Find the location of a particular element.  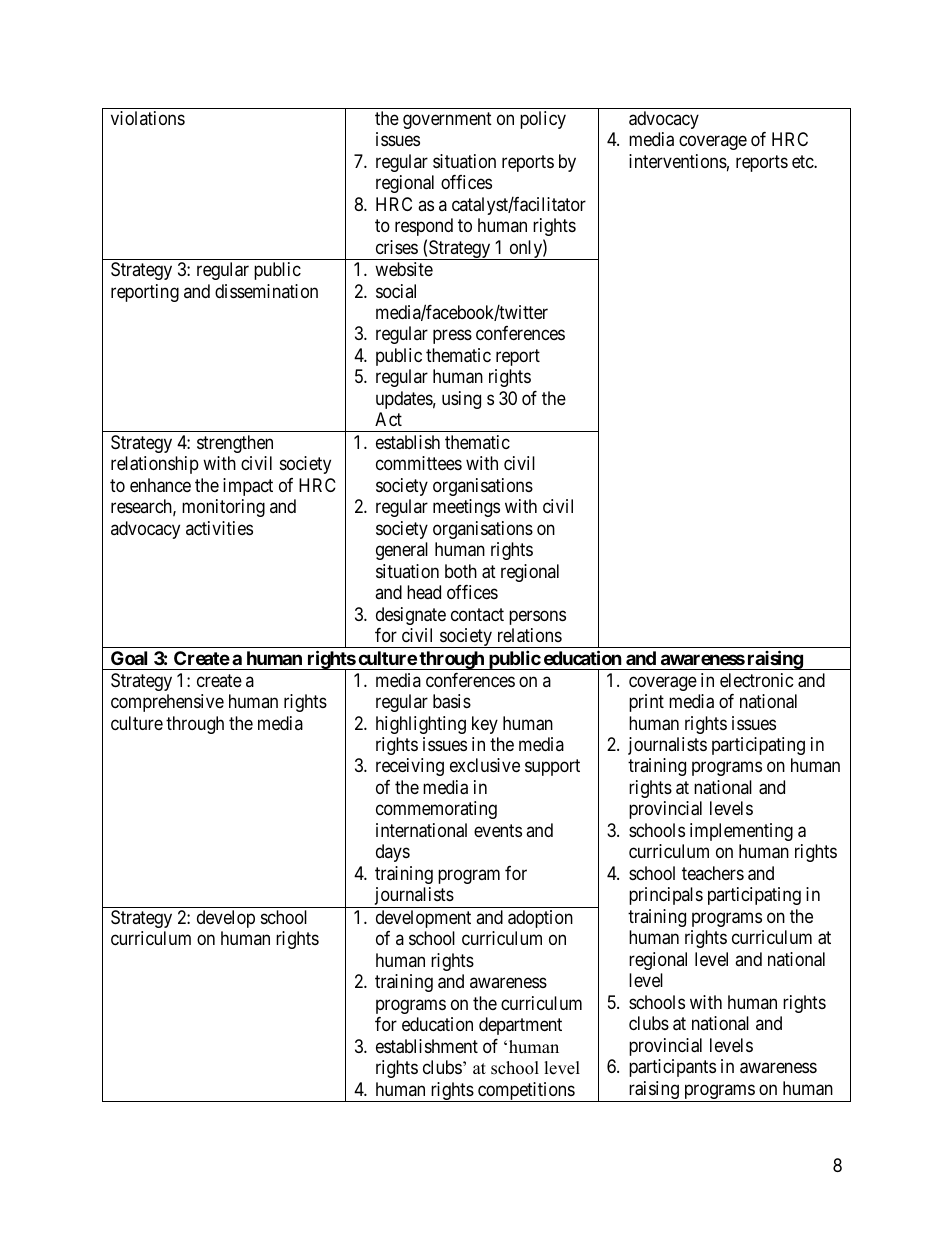

activities is located at coordinates (219, 528).
